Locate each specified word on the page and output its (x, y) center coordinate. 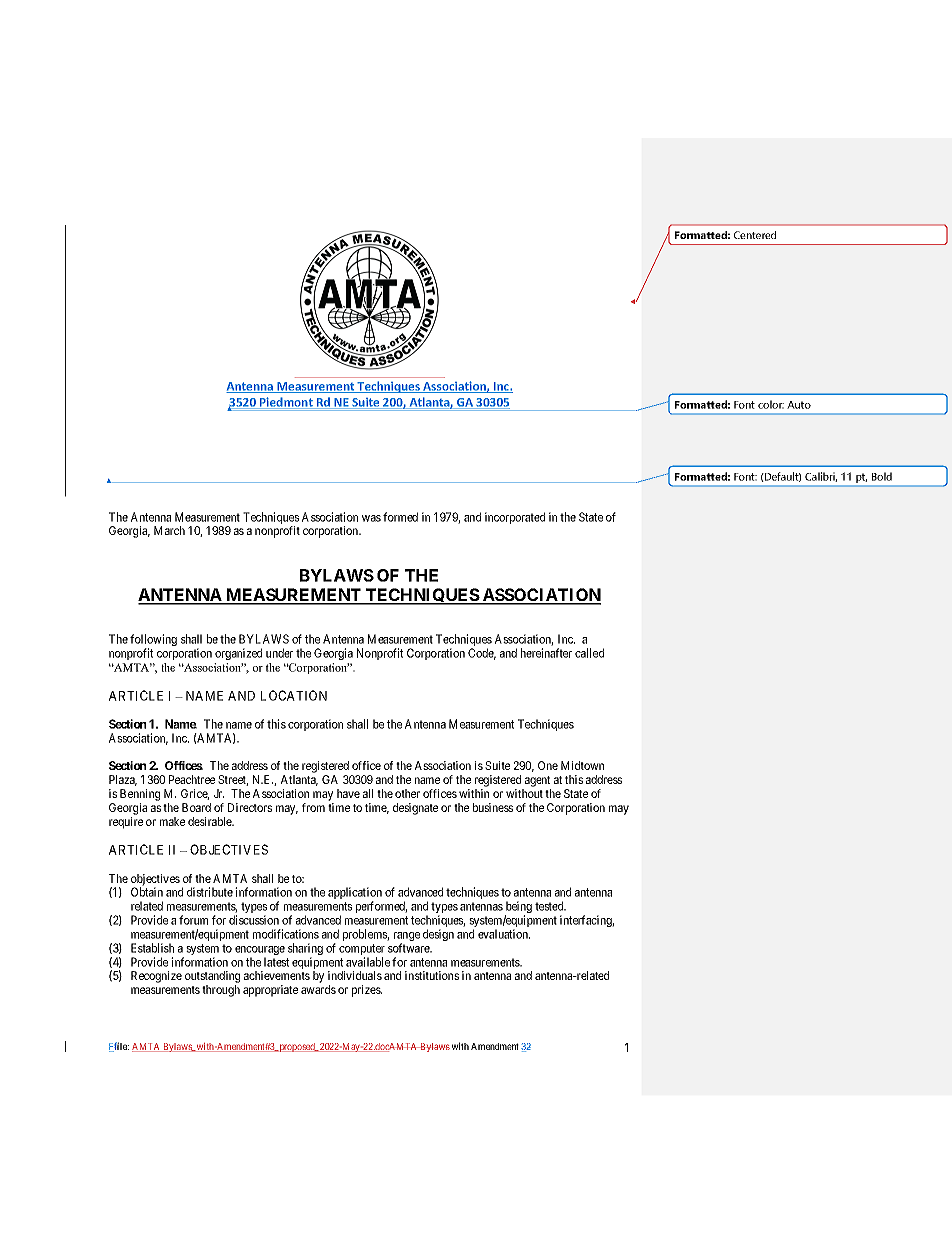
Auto (799, 405)
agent (537, 781)
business (493, 807)
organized (238, 654)
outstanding (212, 978)
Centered (755, 235)
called (589, 653)
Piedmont (286, 403)
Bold (882, 476)
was (371, 518)
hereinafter (546, 653)
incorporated (515, 518)
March (169, 530)
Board (196, 807)
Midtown (582, 765)
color (771, 404)
